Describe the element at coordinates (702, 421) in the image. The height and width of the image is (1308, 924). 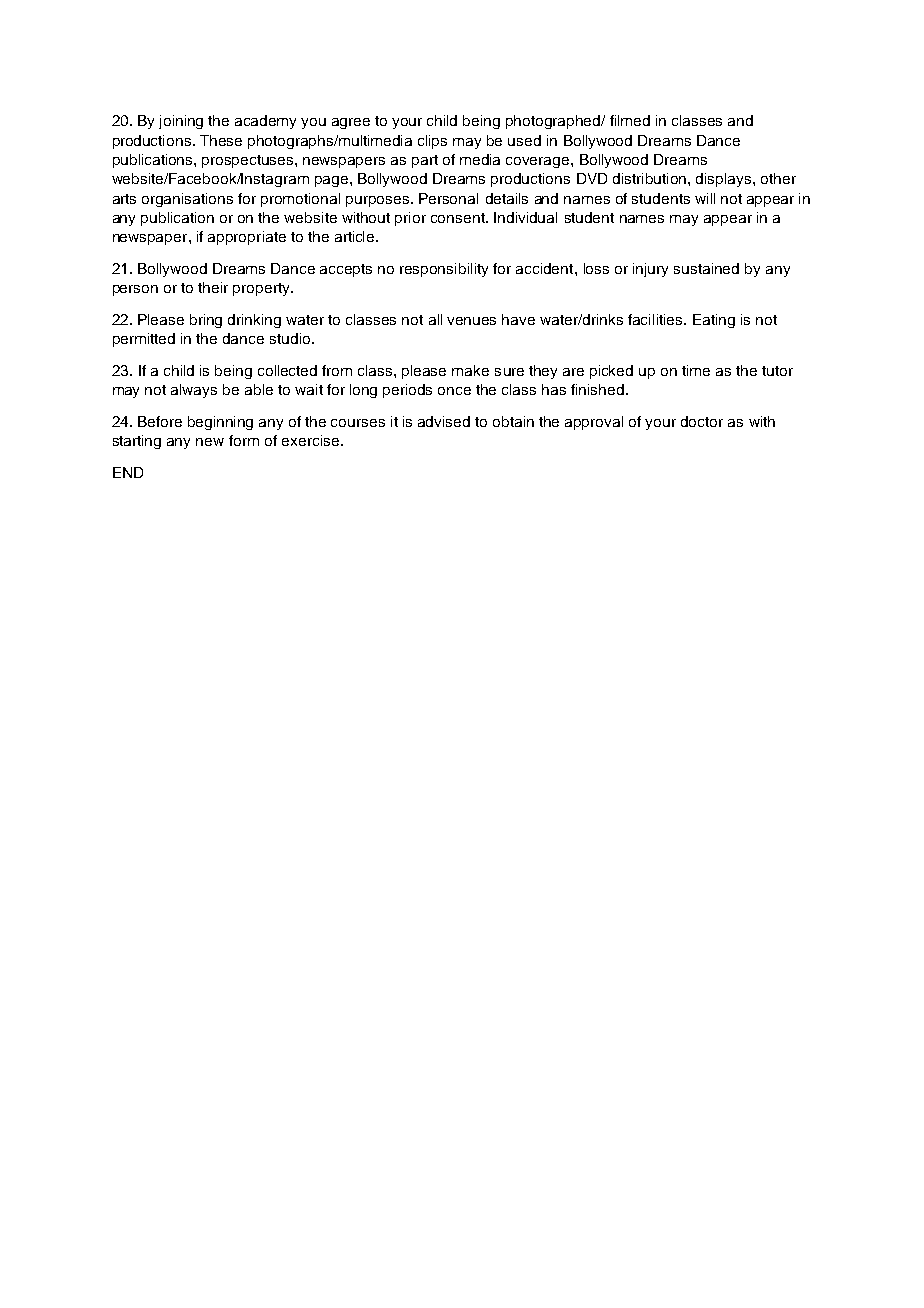
I see `doctor` at that location.
